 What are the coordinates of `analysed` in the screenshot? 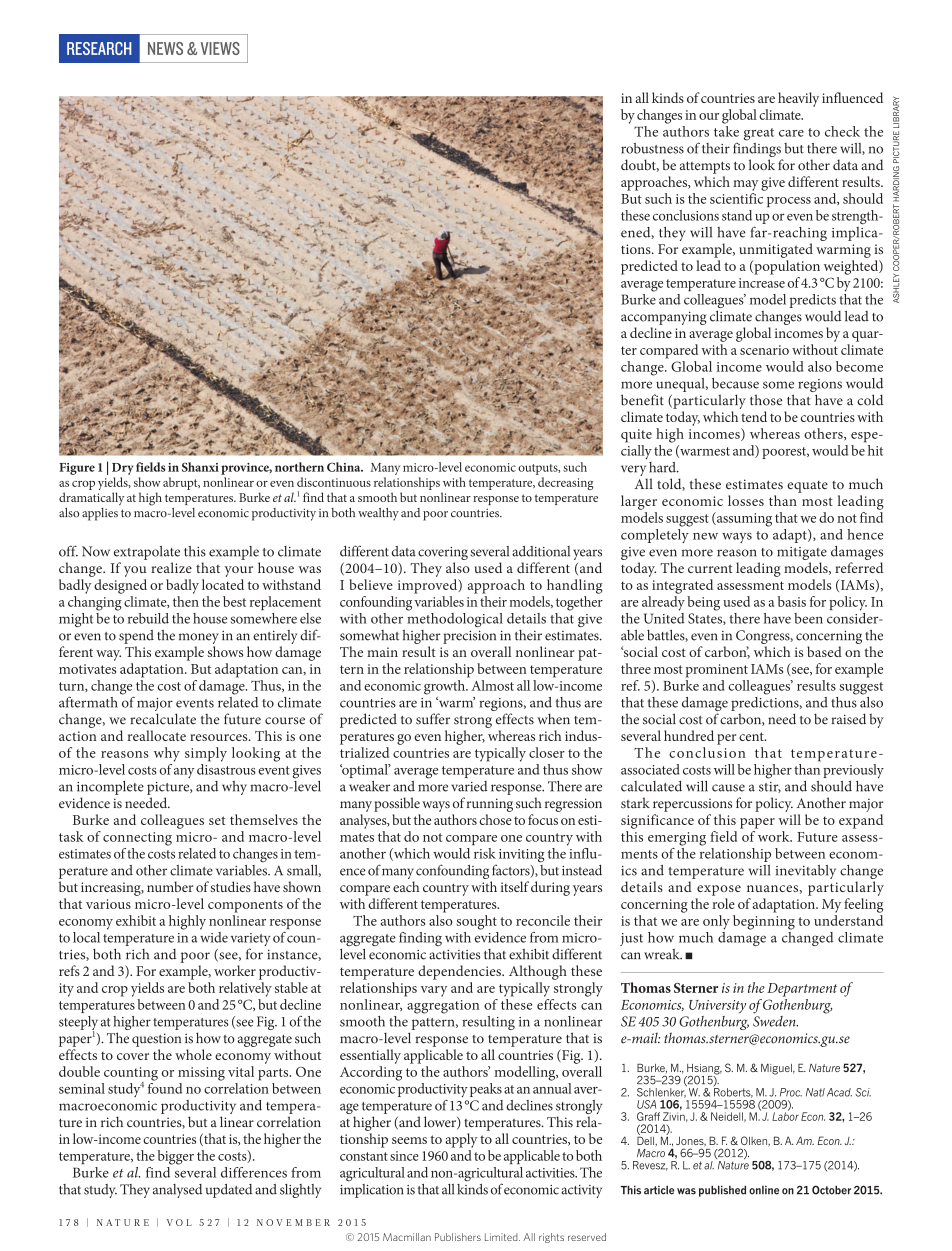 It's located at (177, 1191).
